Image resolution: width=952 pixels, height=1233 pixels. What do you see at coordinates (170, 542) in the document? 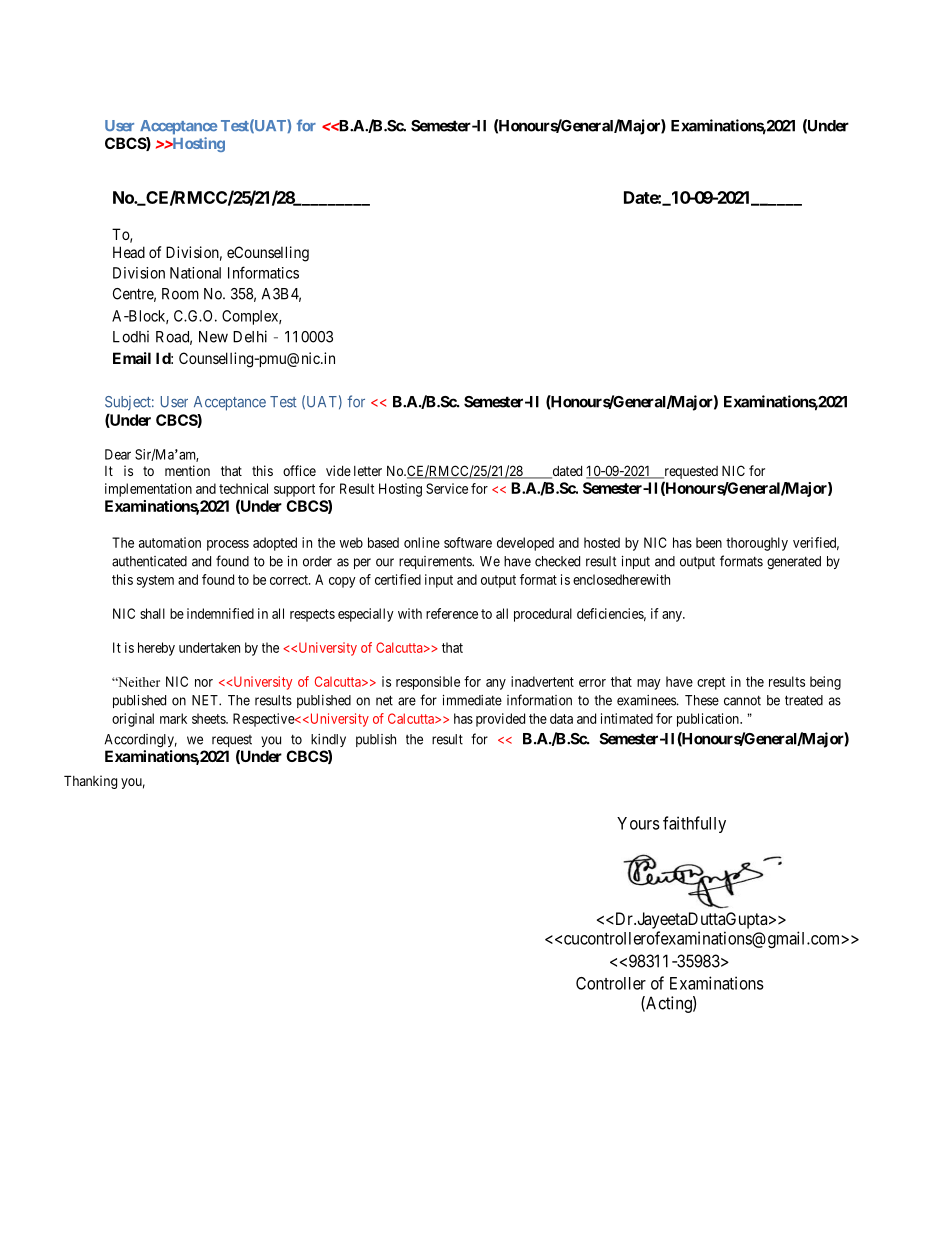
I see `automation` at bounding box center [170, 542].
